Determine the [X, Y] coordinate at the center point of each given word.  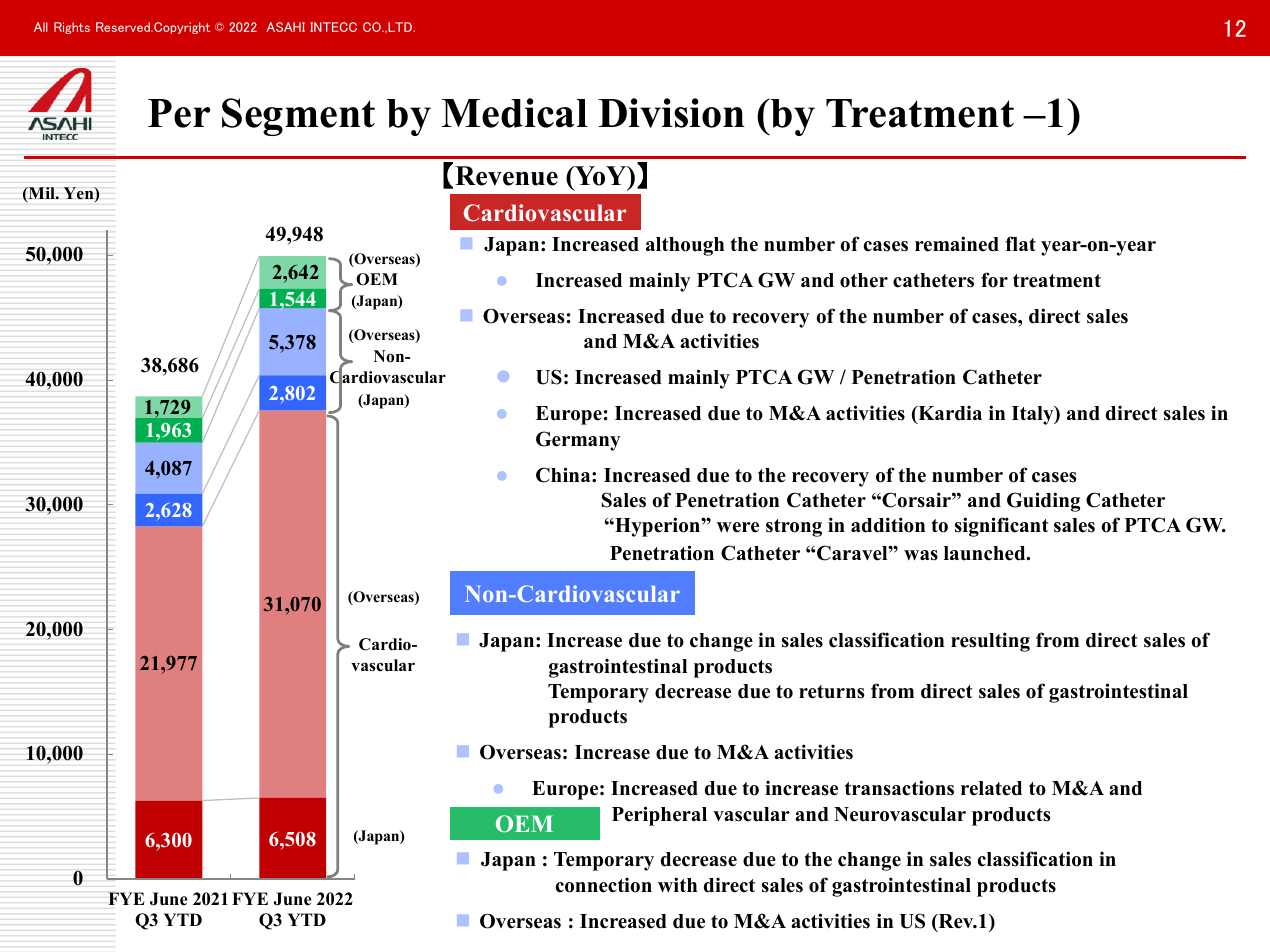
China [564, 475]
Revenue [506, 176]
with [677, 884]
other [864, 280]
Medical [515, 113]
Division [671, 113]
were [738, 527]
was [921, 555]
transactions [899, 788]
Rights [72, 28]
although [685, 246]
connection [604, 885]
